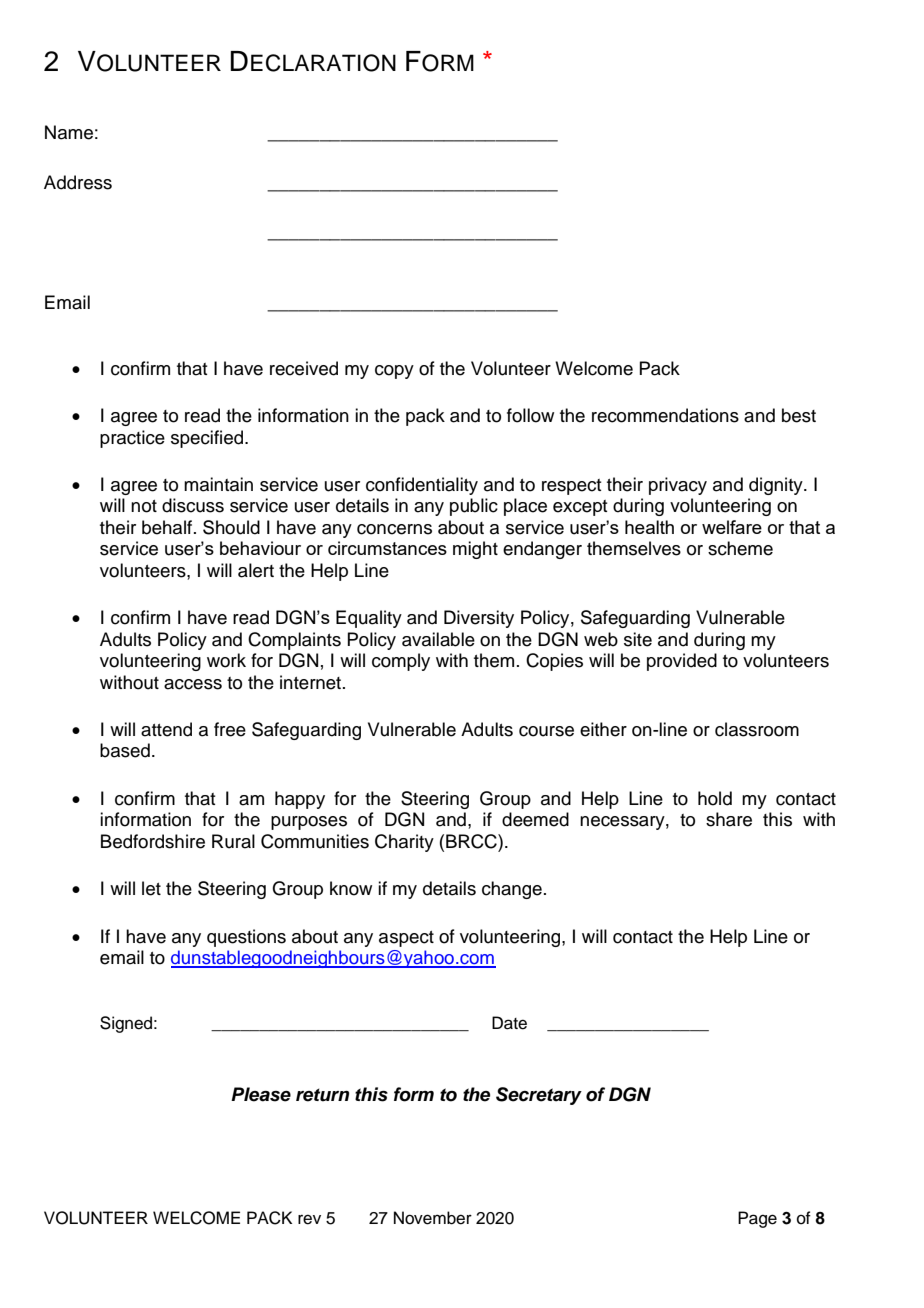  I want to click on recommendations, so click(665, 415).
